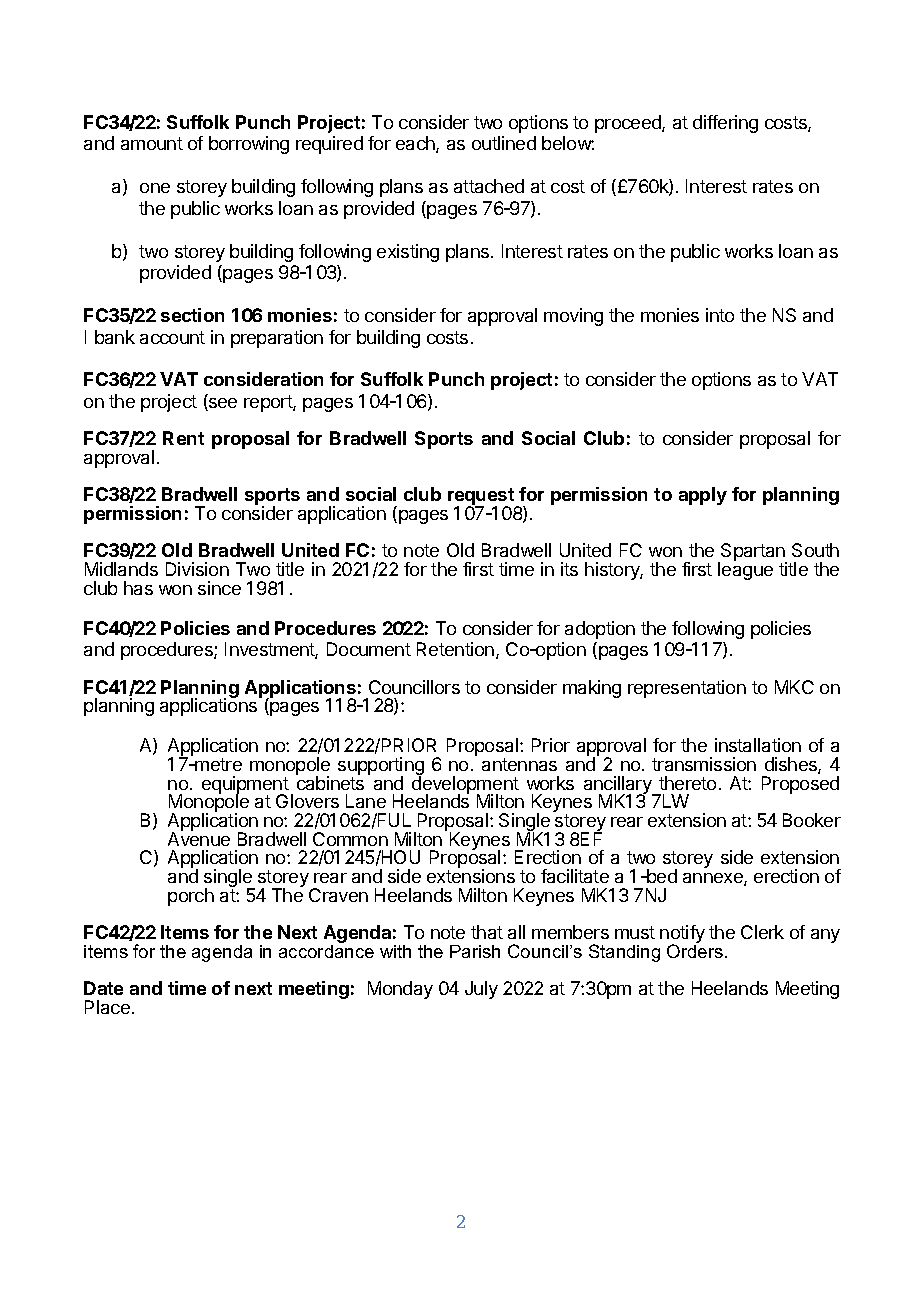 The image size is (924, 1309). I want to click on its, so click(569, 569).
